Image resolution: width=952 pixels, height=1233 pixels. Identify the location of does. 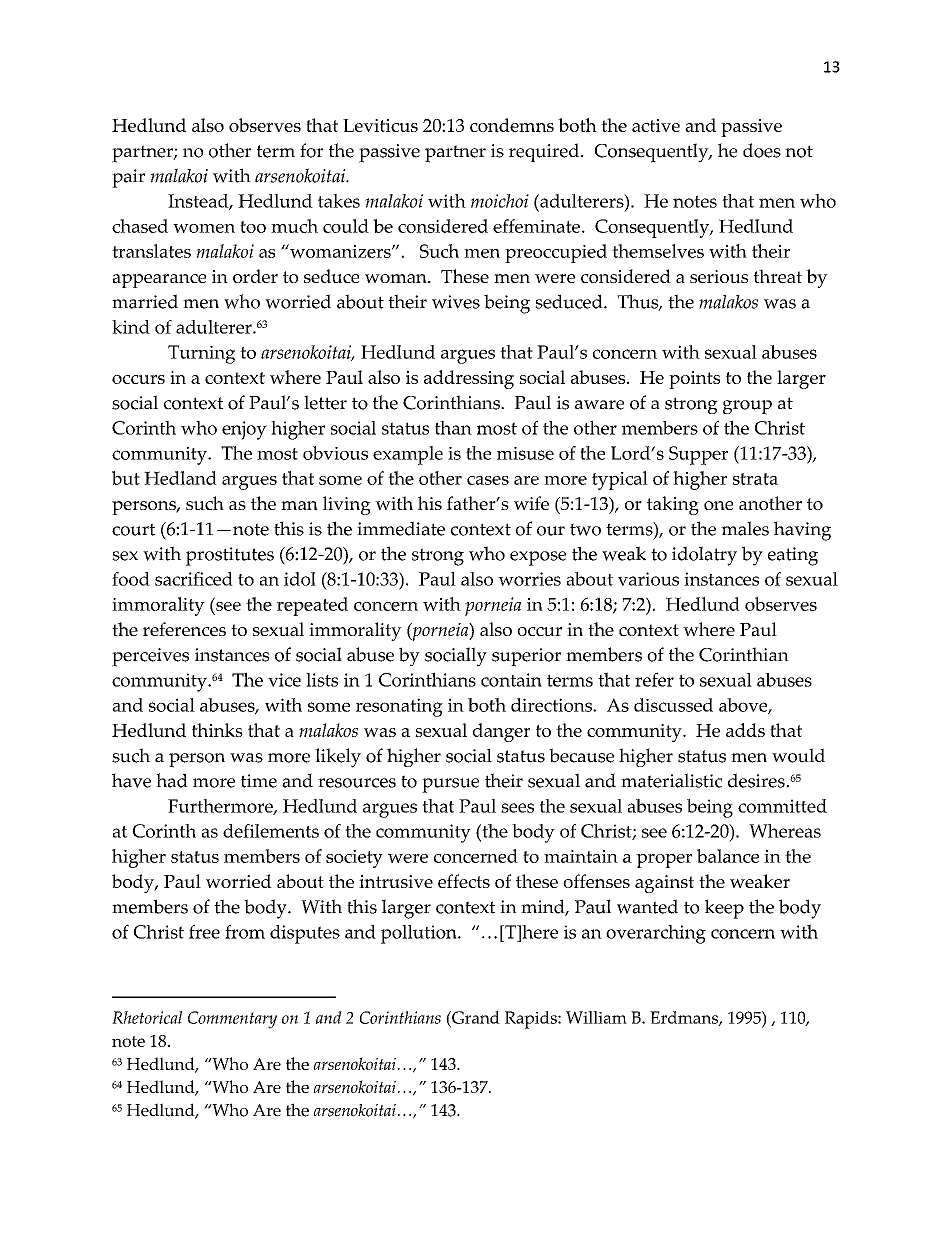
(762, 150).
